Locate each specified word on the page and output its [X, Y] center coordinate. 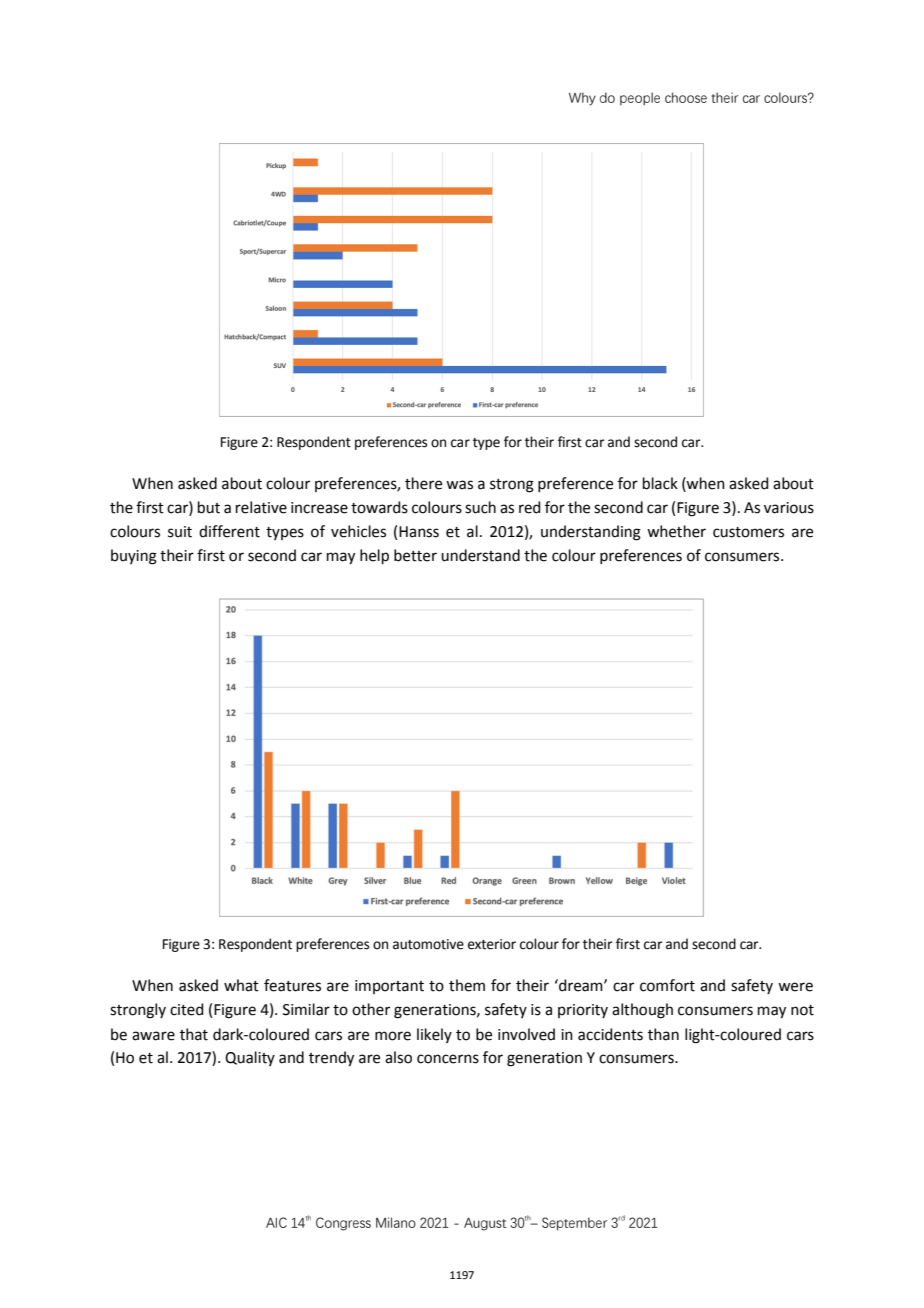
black [660, 483]
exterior [492, 944]
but [209, 507]
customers [748, 532]
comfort [667, 985]
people [640, 98]
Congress [343, 1224]
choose [686, 97]
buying [134, 557]
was [459, 485]
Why [582, 99]
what [241, 985]
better [415, 555]
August [485, 1224]
